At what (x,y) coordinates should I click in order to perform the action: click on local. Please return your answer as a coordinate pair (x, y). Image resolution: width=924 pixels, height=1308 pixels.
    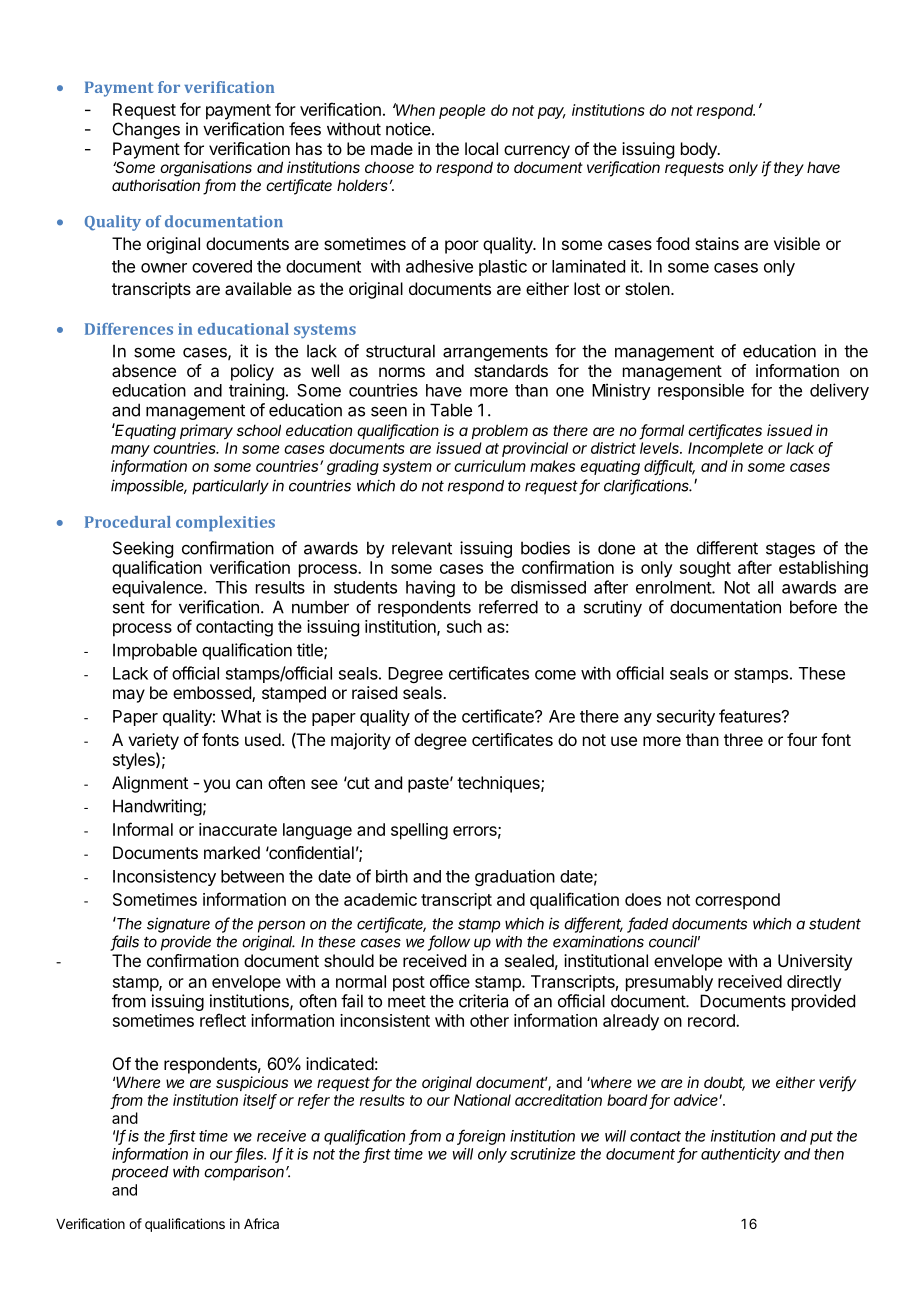
    Looking at the image, I should click on (481, 148).
